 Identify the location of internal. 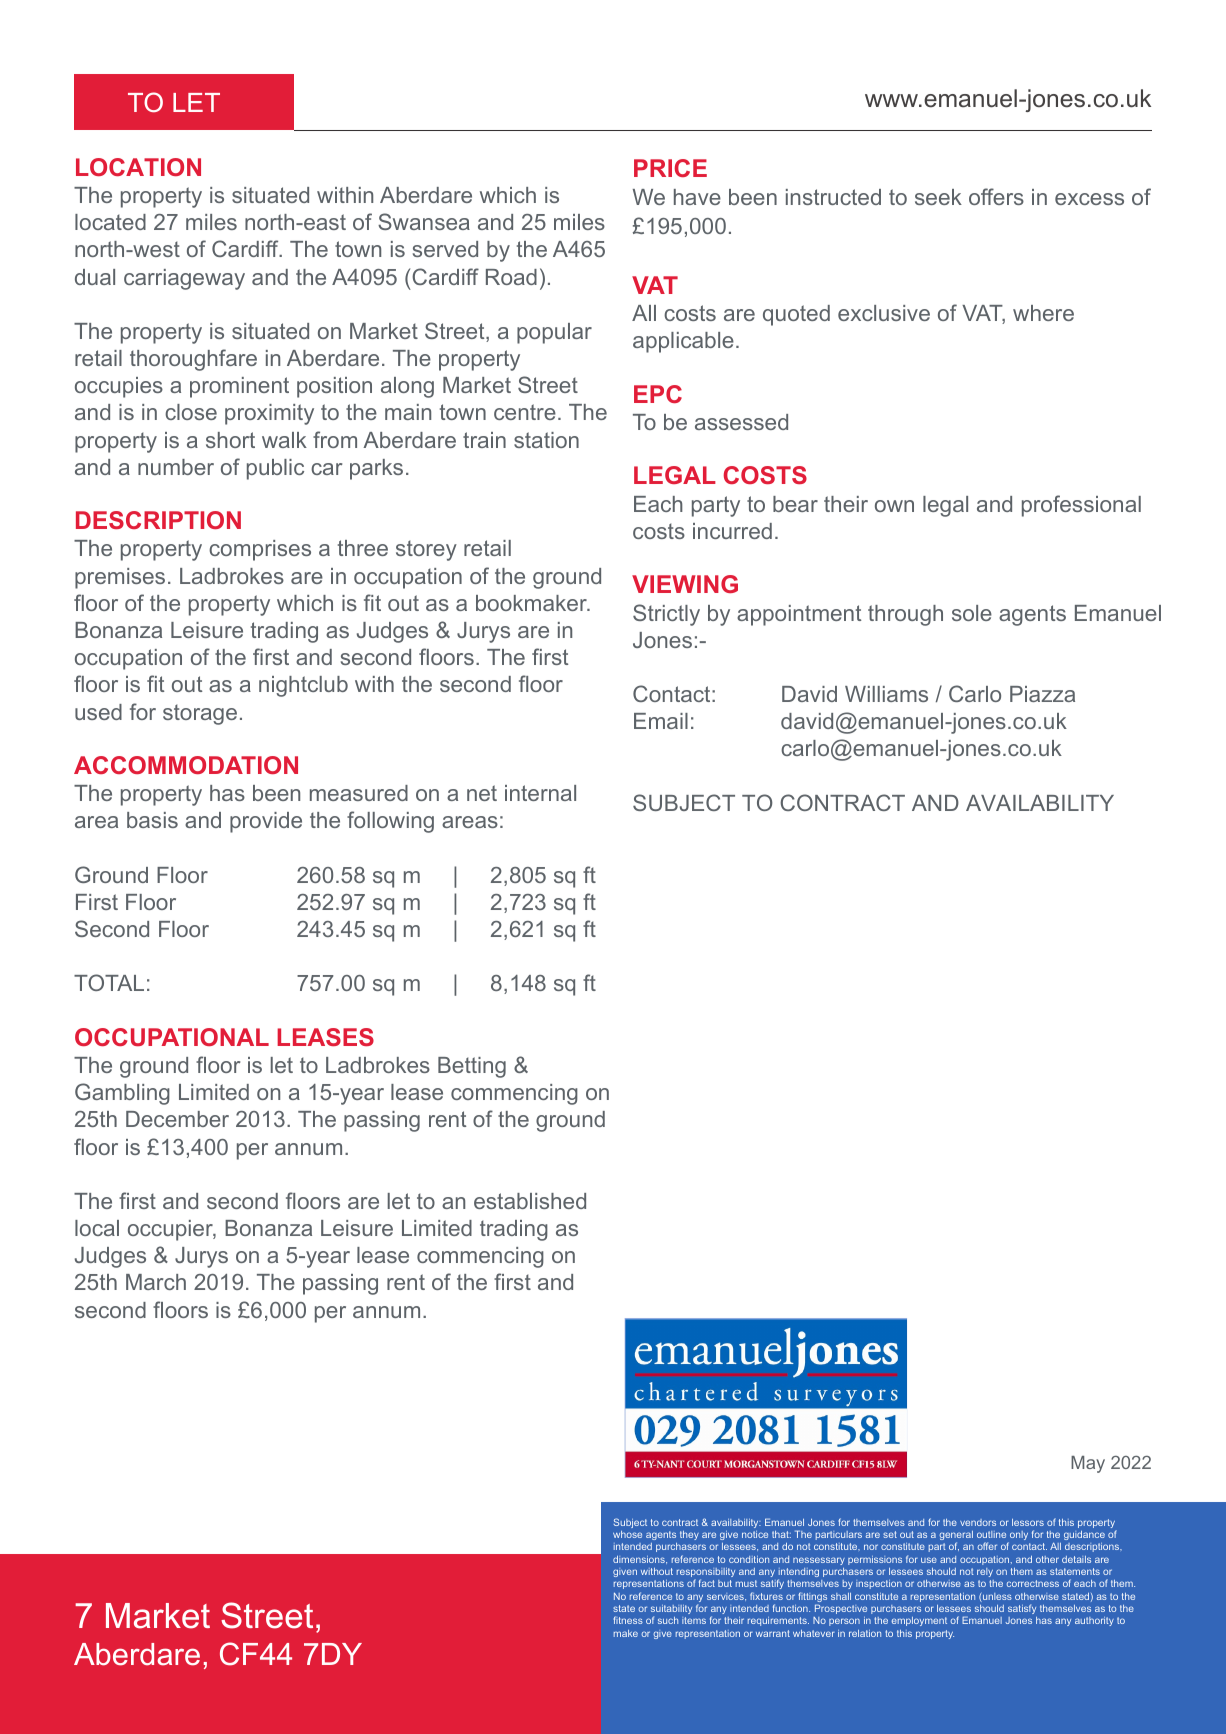
(540, 793).
